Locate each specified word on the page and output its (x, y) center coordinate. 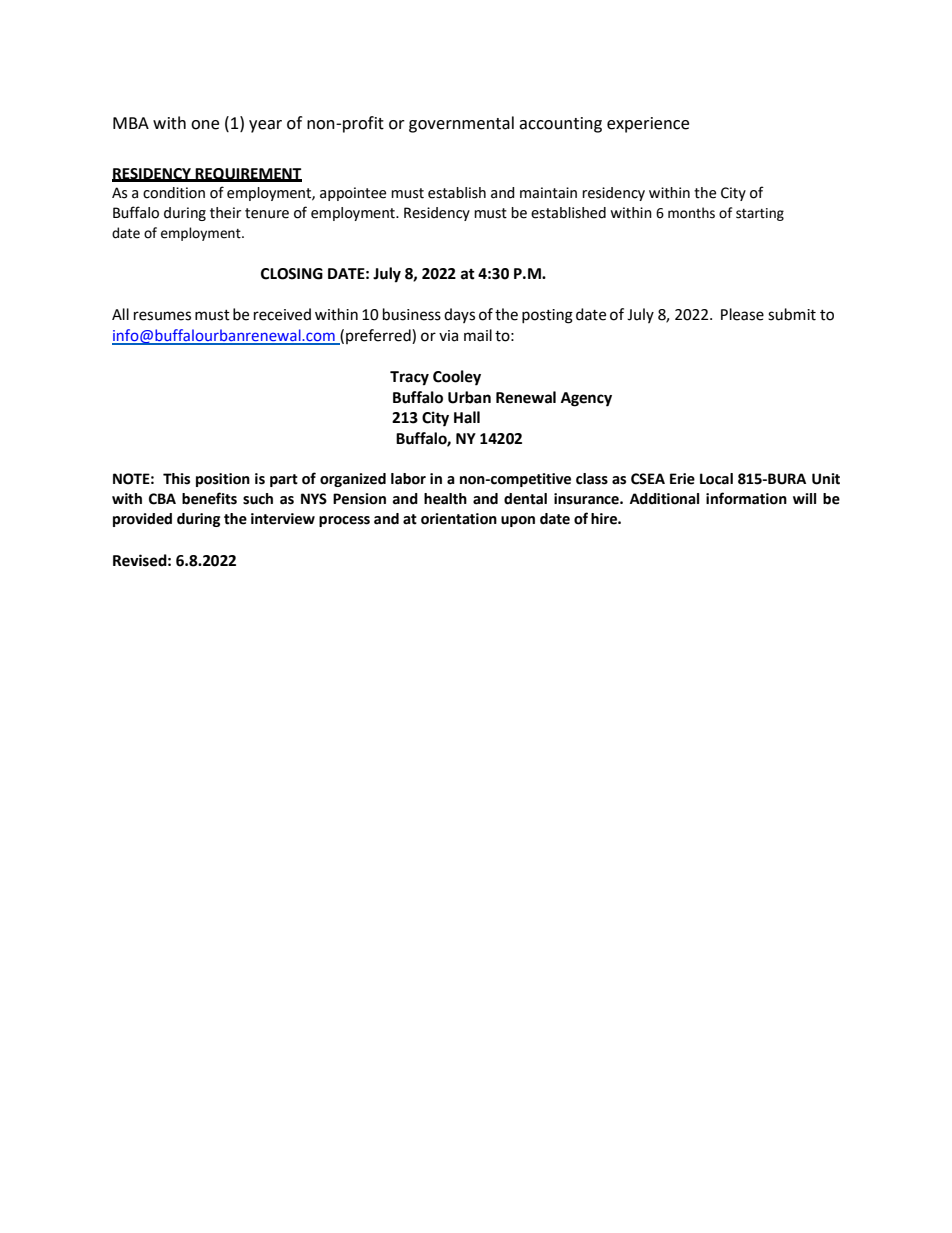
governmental (461, 124)
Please (742, 314)
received (282, 314)
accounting (560, 125)
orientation (459, 519)
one (205, 125)
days (459, 315)
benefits (209, 498)
